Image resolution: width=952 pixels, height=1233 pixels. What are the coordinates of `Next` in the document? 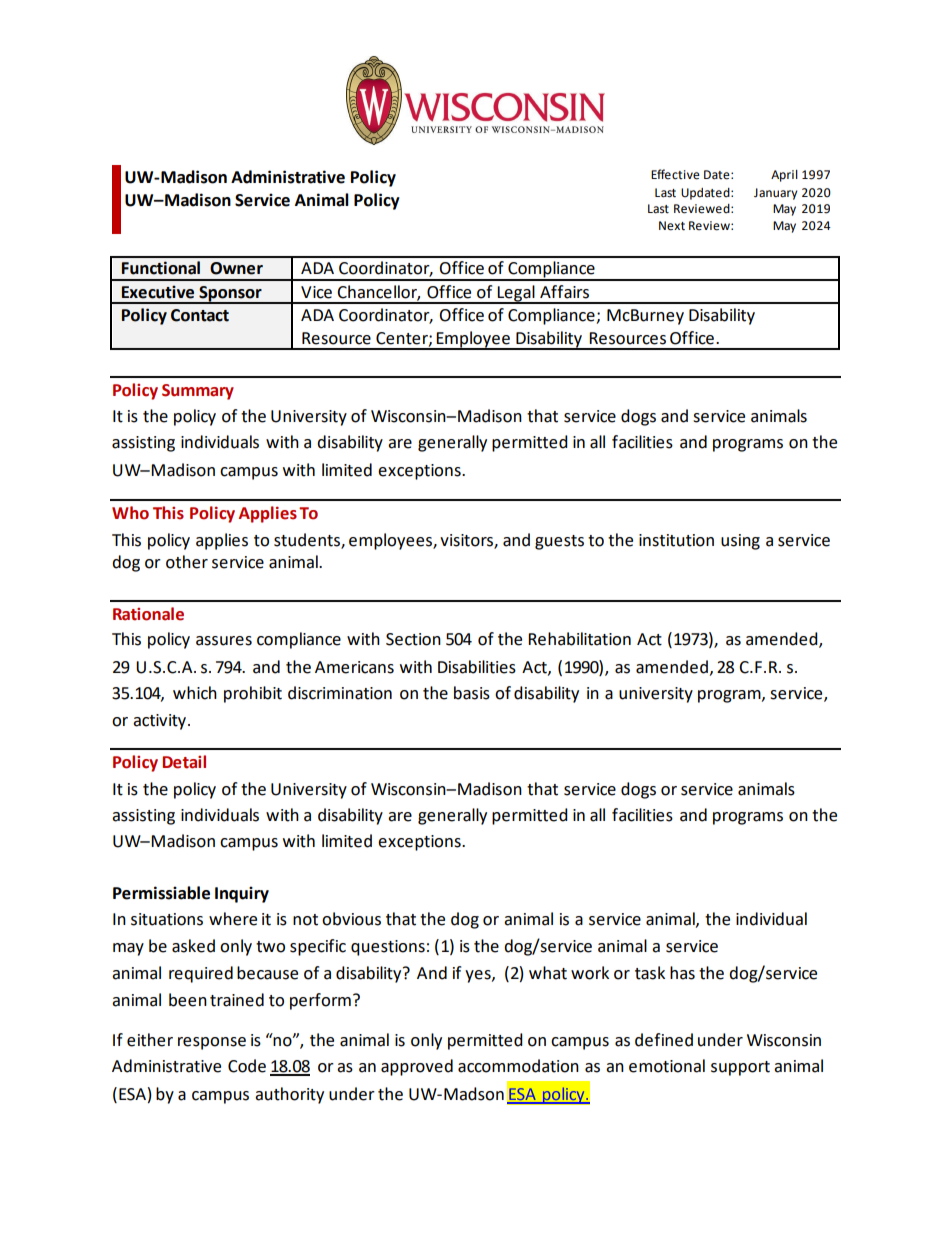 It's located at (672, 226).
